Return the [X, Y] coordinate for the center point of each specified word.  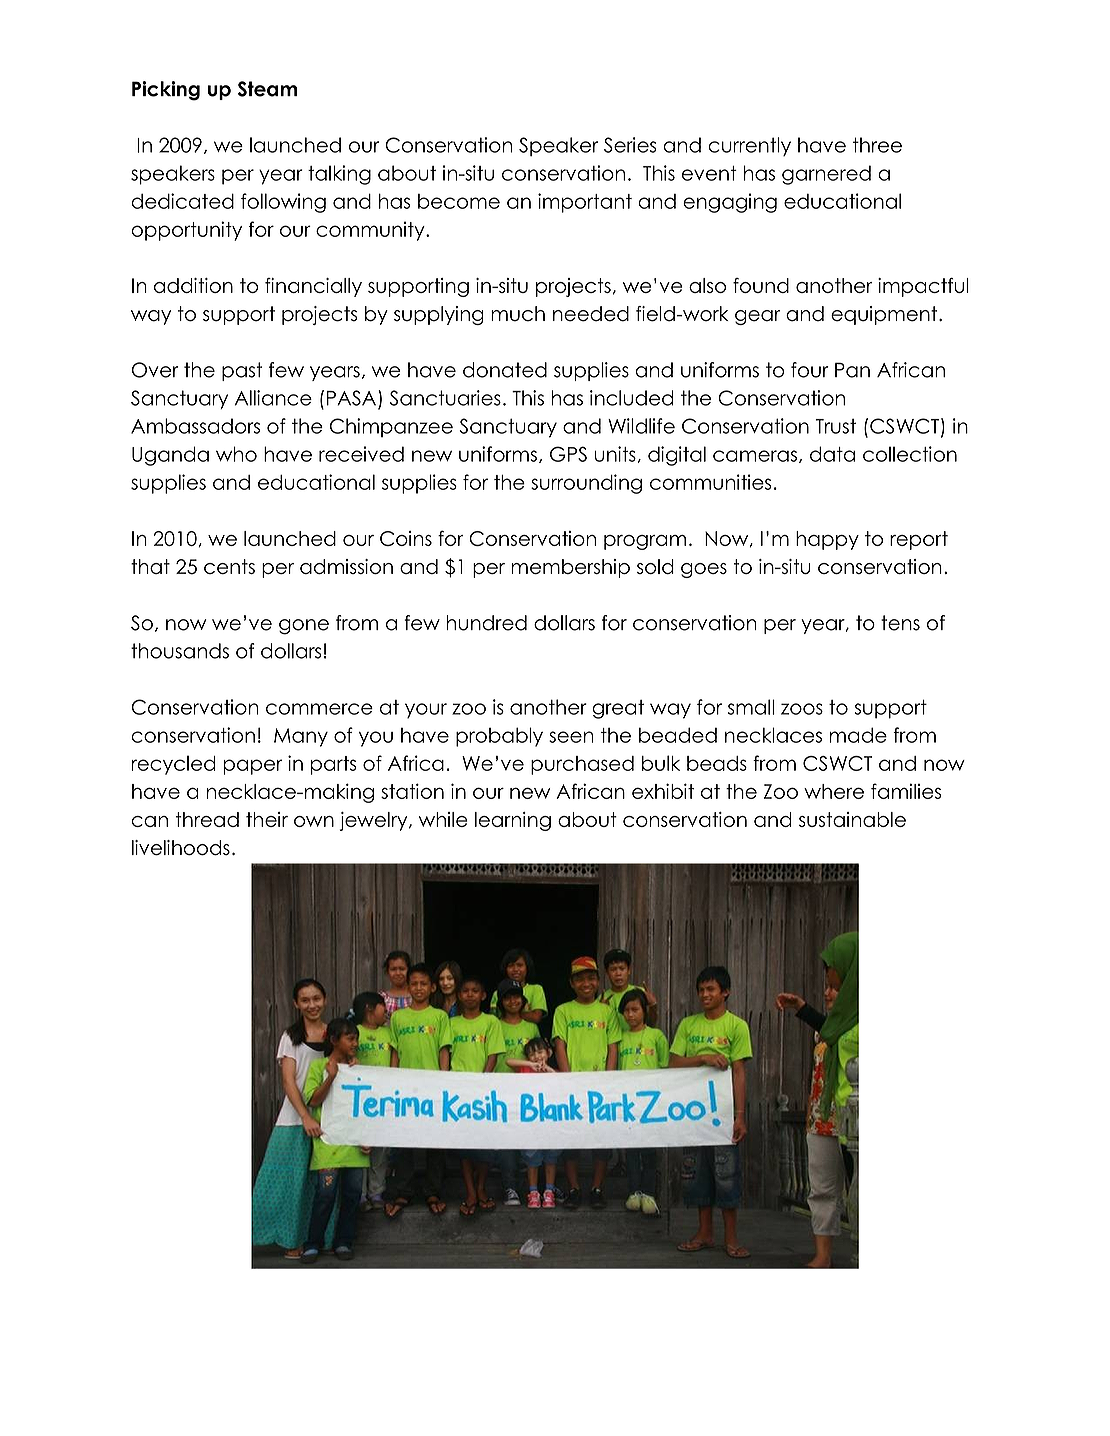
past [242, 371]
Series [630, 145]
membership [570, 568]
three [877, 145]
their [267, 819]
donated [505, 370]
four [810, 370]
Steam [267, 89]
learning [513, 821]
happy [827, 540]
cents [229, 566]
